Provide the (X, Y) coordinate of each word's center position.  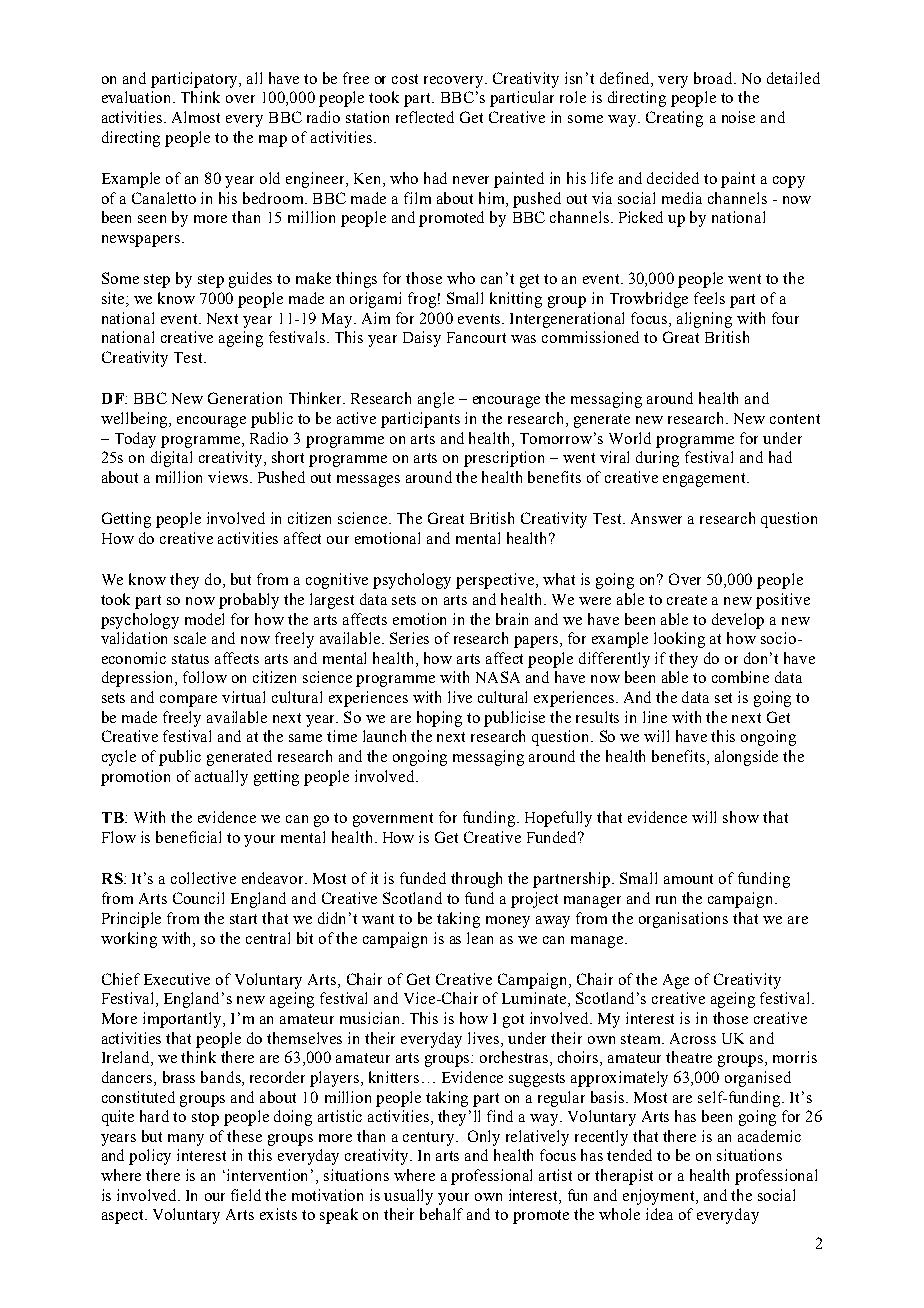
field (246, 1195)
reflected (425, 117)
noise (738, 117)
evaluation (138, 97)
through (476, 880)
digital (171, 459)
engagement (705, 480)
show (741, 817)
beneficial (188, 837)
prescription (504, 459)
